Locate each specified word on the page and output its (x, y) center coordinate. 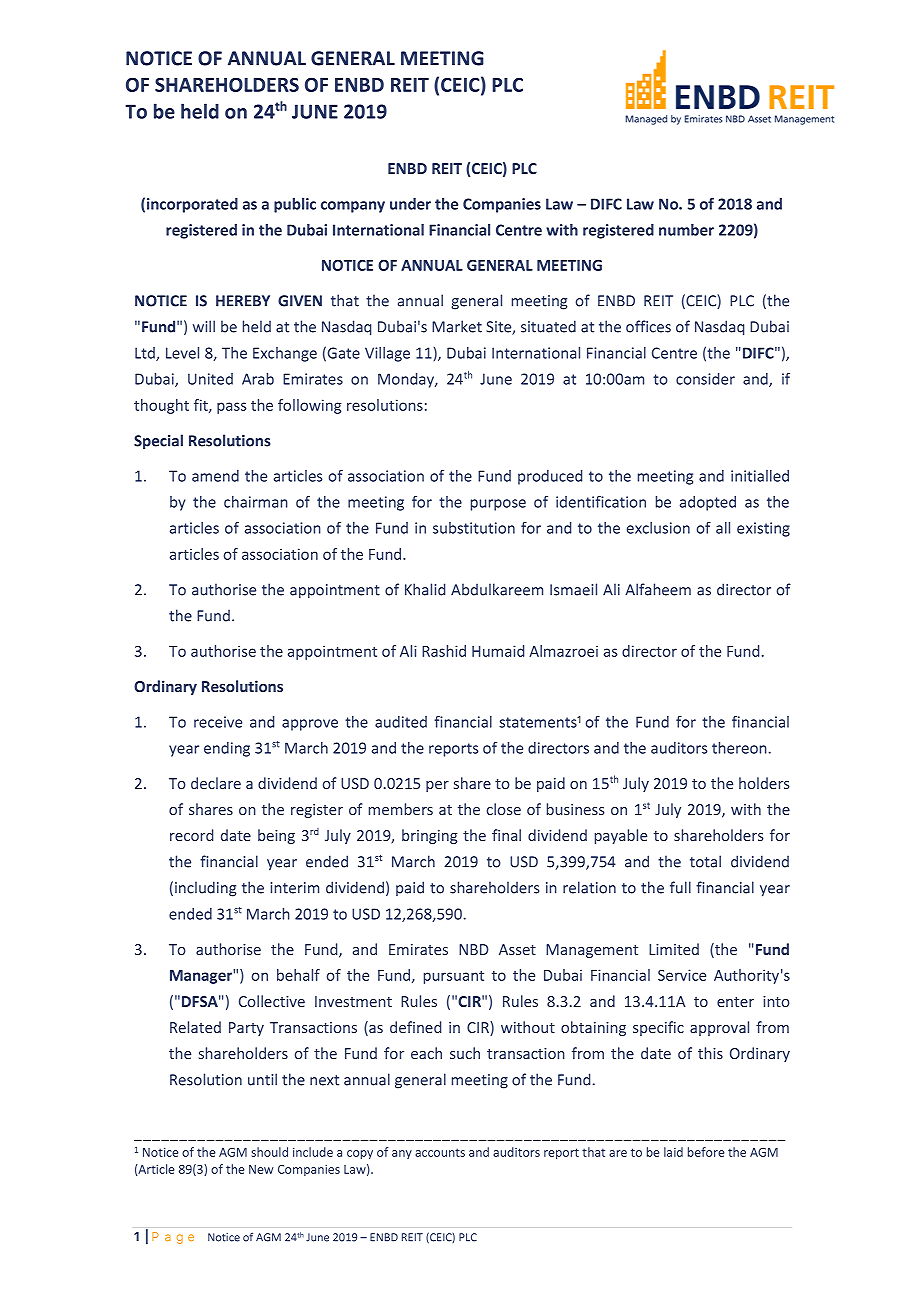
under (410, 204)
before (706, 1152)
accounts (440, 1152)
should (269, 1152)
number (686, 230)
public (295, 205)
